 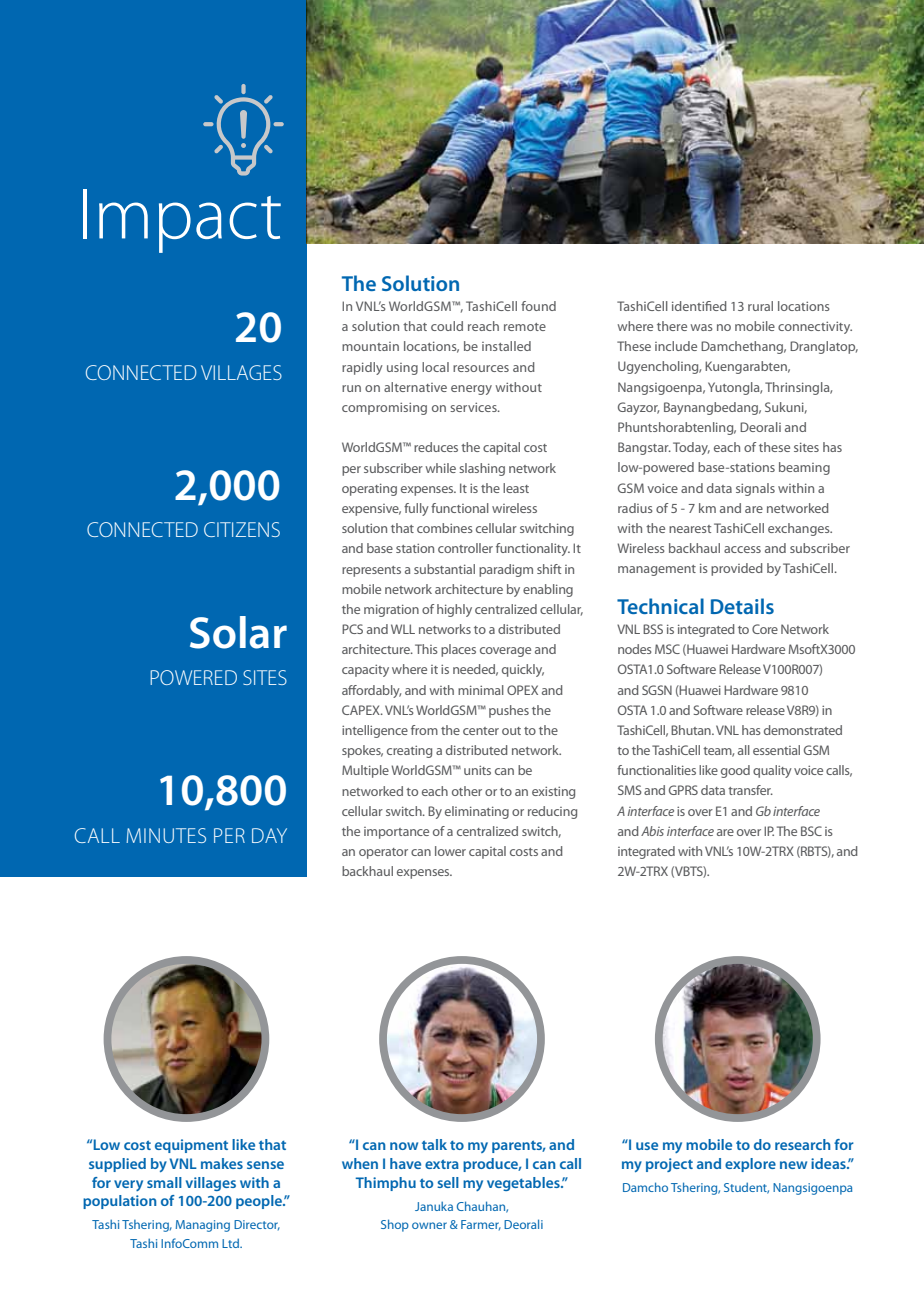 What do you see at coordinates (538, 306) in the image?
I see `found` at bounding box center [538, 306].
